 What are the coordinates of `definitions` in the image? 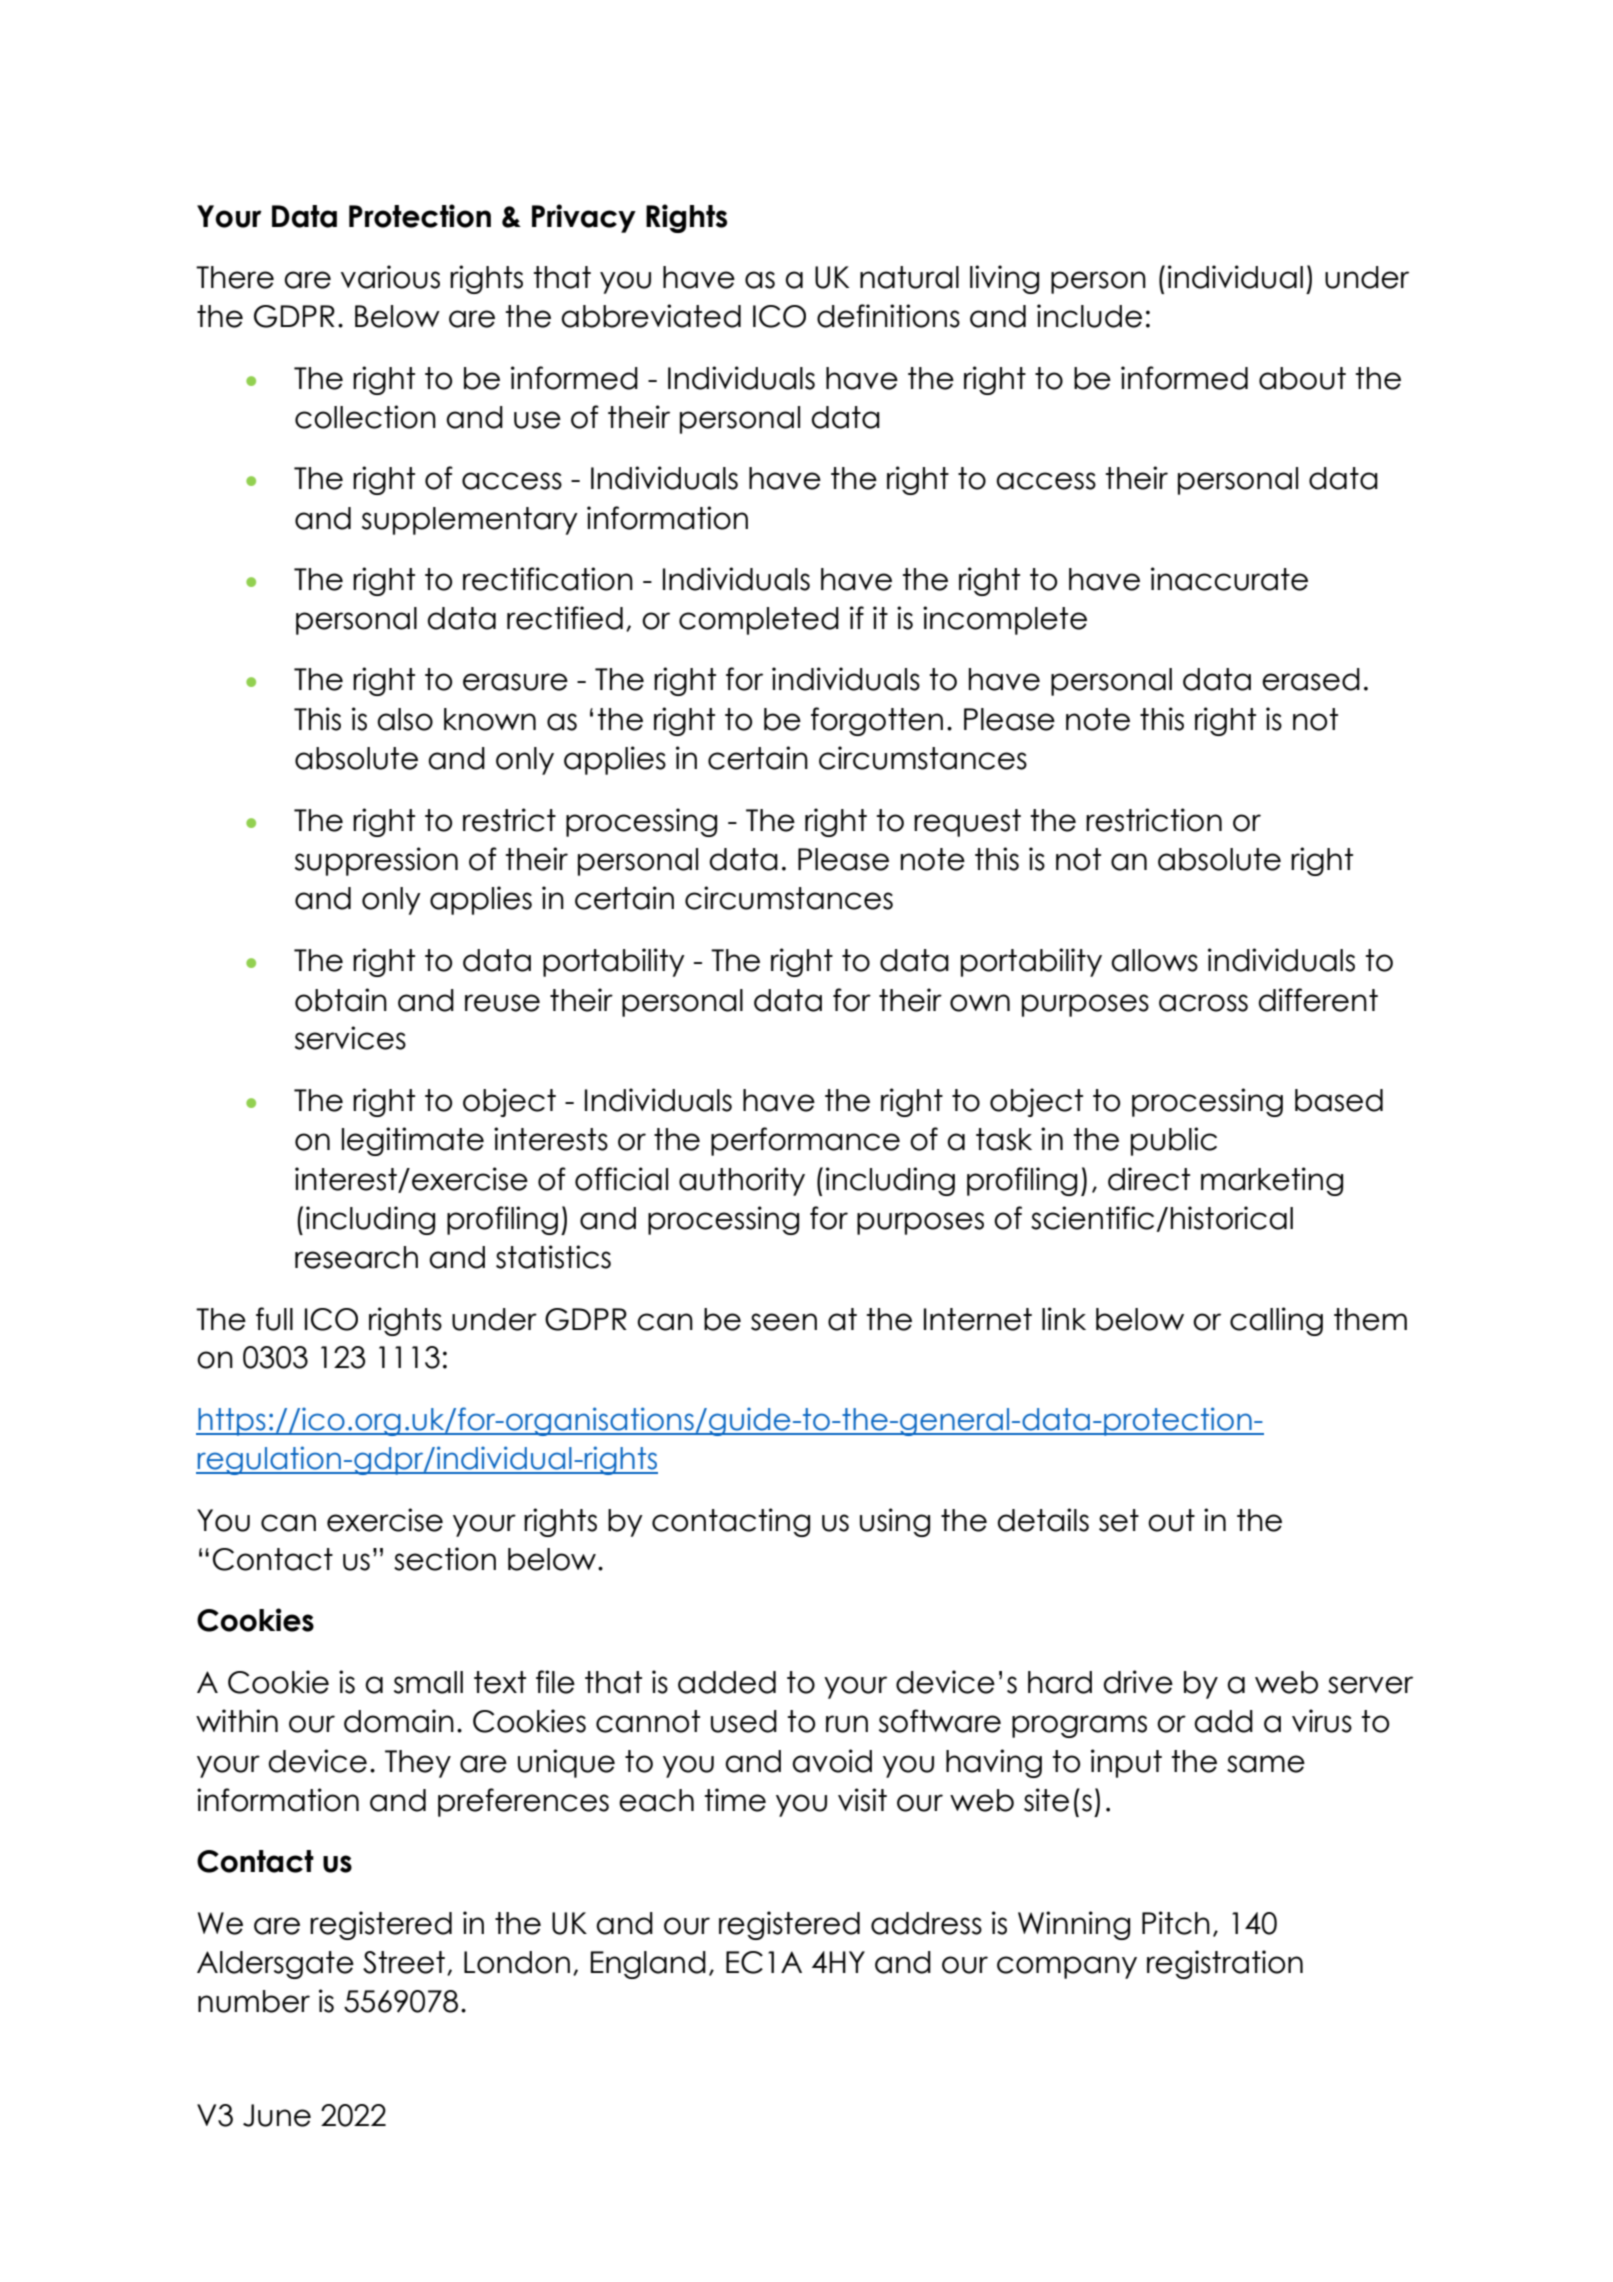 It's located at (888, 316).
